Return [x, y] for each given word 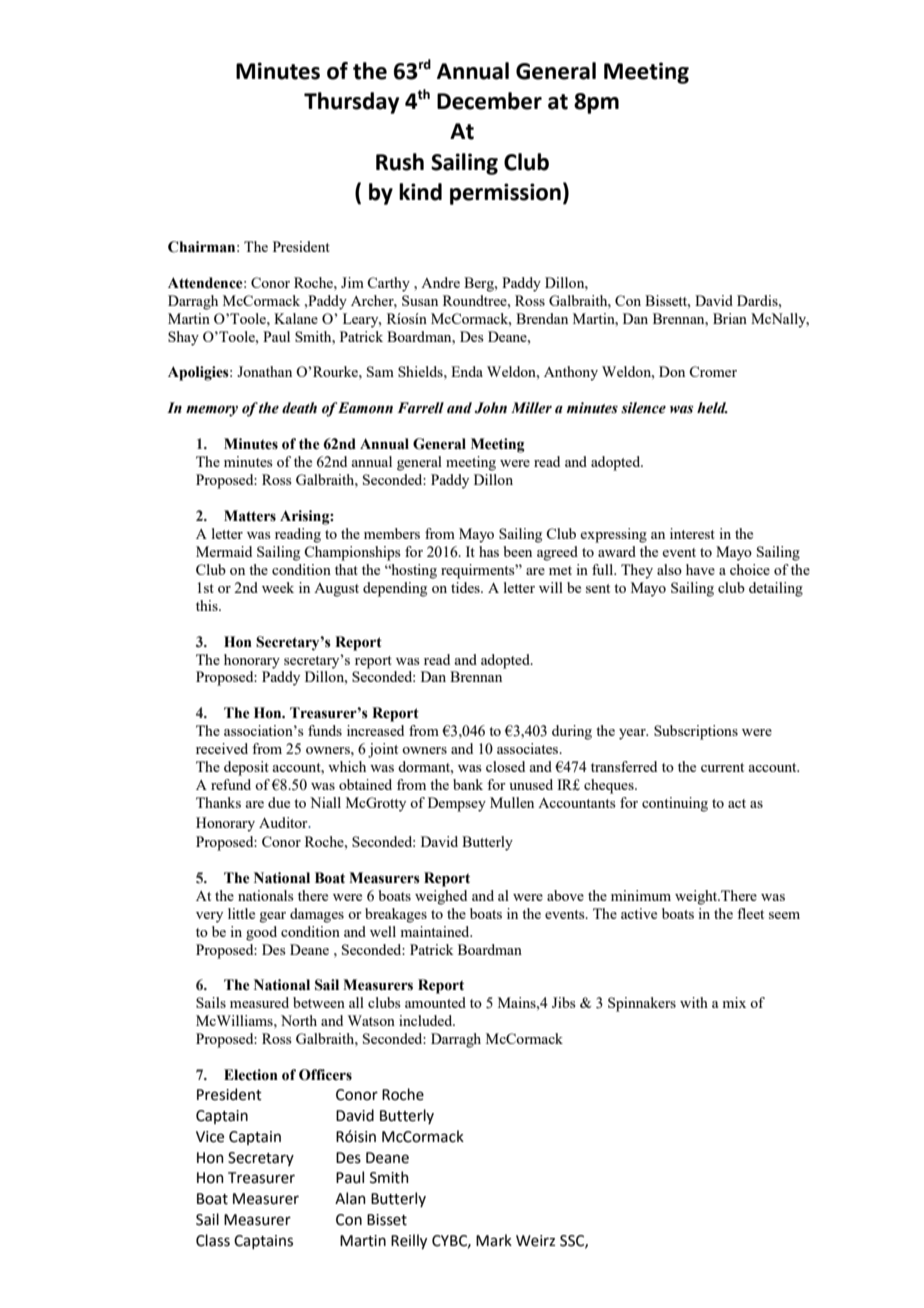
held [712, 408]
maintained [436, 931]
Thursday [351, 103]
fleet [750, 913]
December [489, 101]
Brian [730, 318]
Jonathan [264, 371]
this [208, 605]
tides [466, 587]
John [491, 408]
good [261, 933]
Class [213, 1240]
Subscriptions [696, 732]
